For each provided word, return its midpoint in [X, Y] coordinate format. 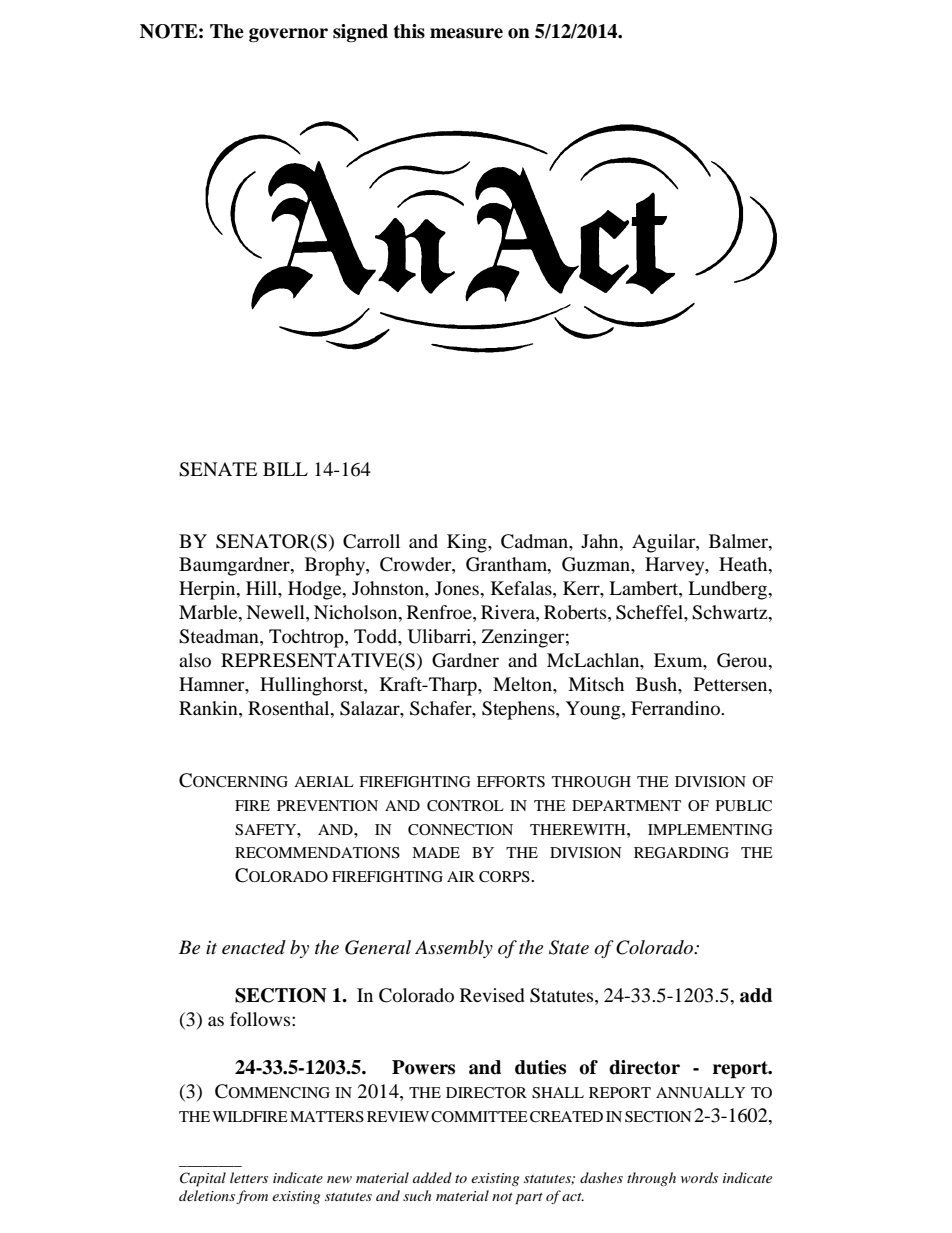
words [699, 1177]
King [468, 543]
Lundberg [729, 590]
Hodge [316, 590]
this [409, 31]
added [432, 1177]
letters [249, 1177]
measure [466, 33]
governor [288, 35]
